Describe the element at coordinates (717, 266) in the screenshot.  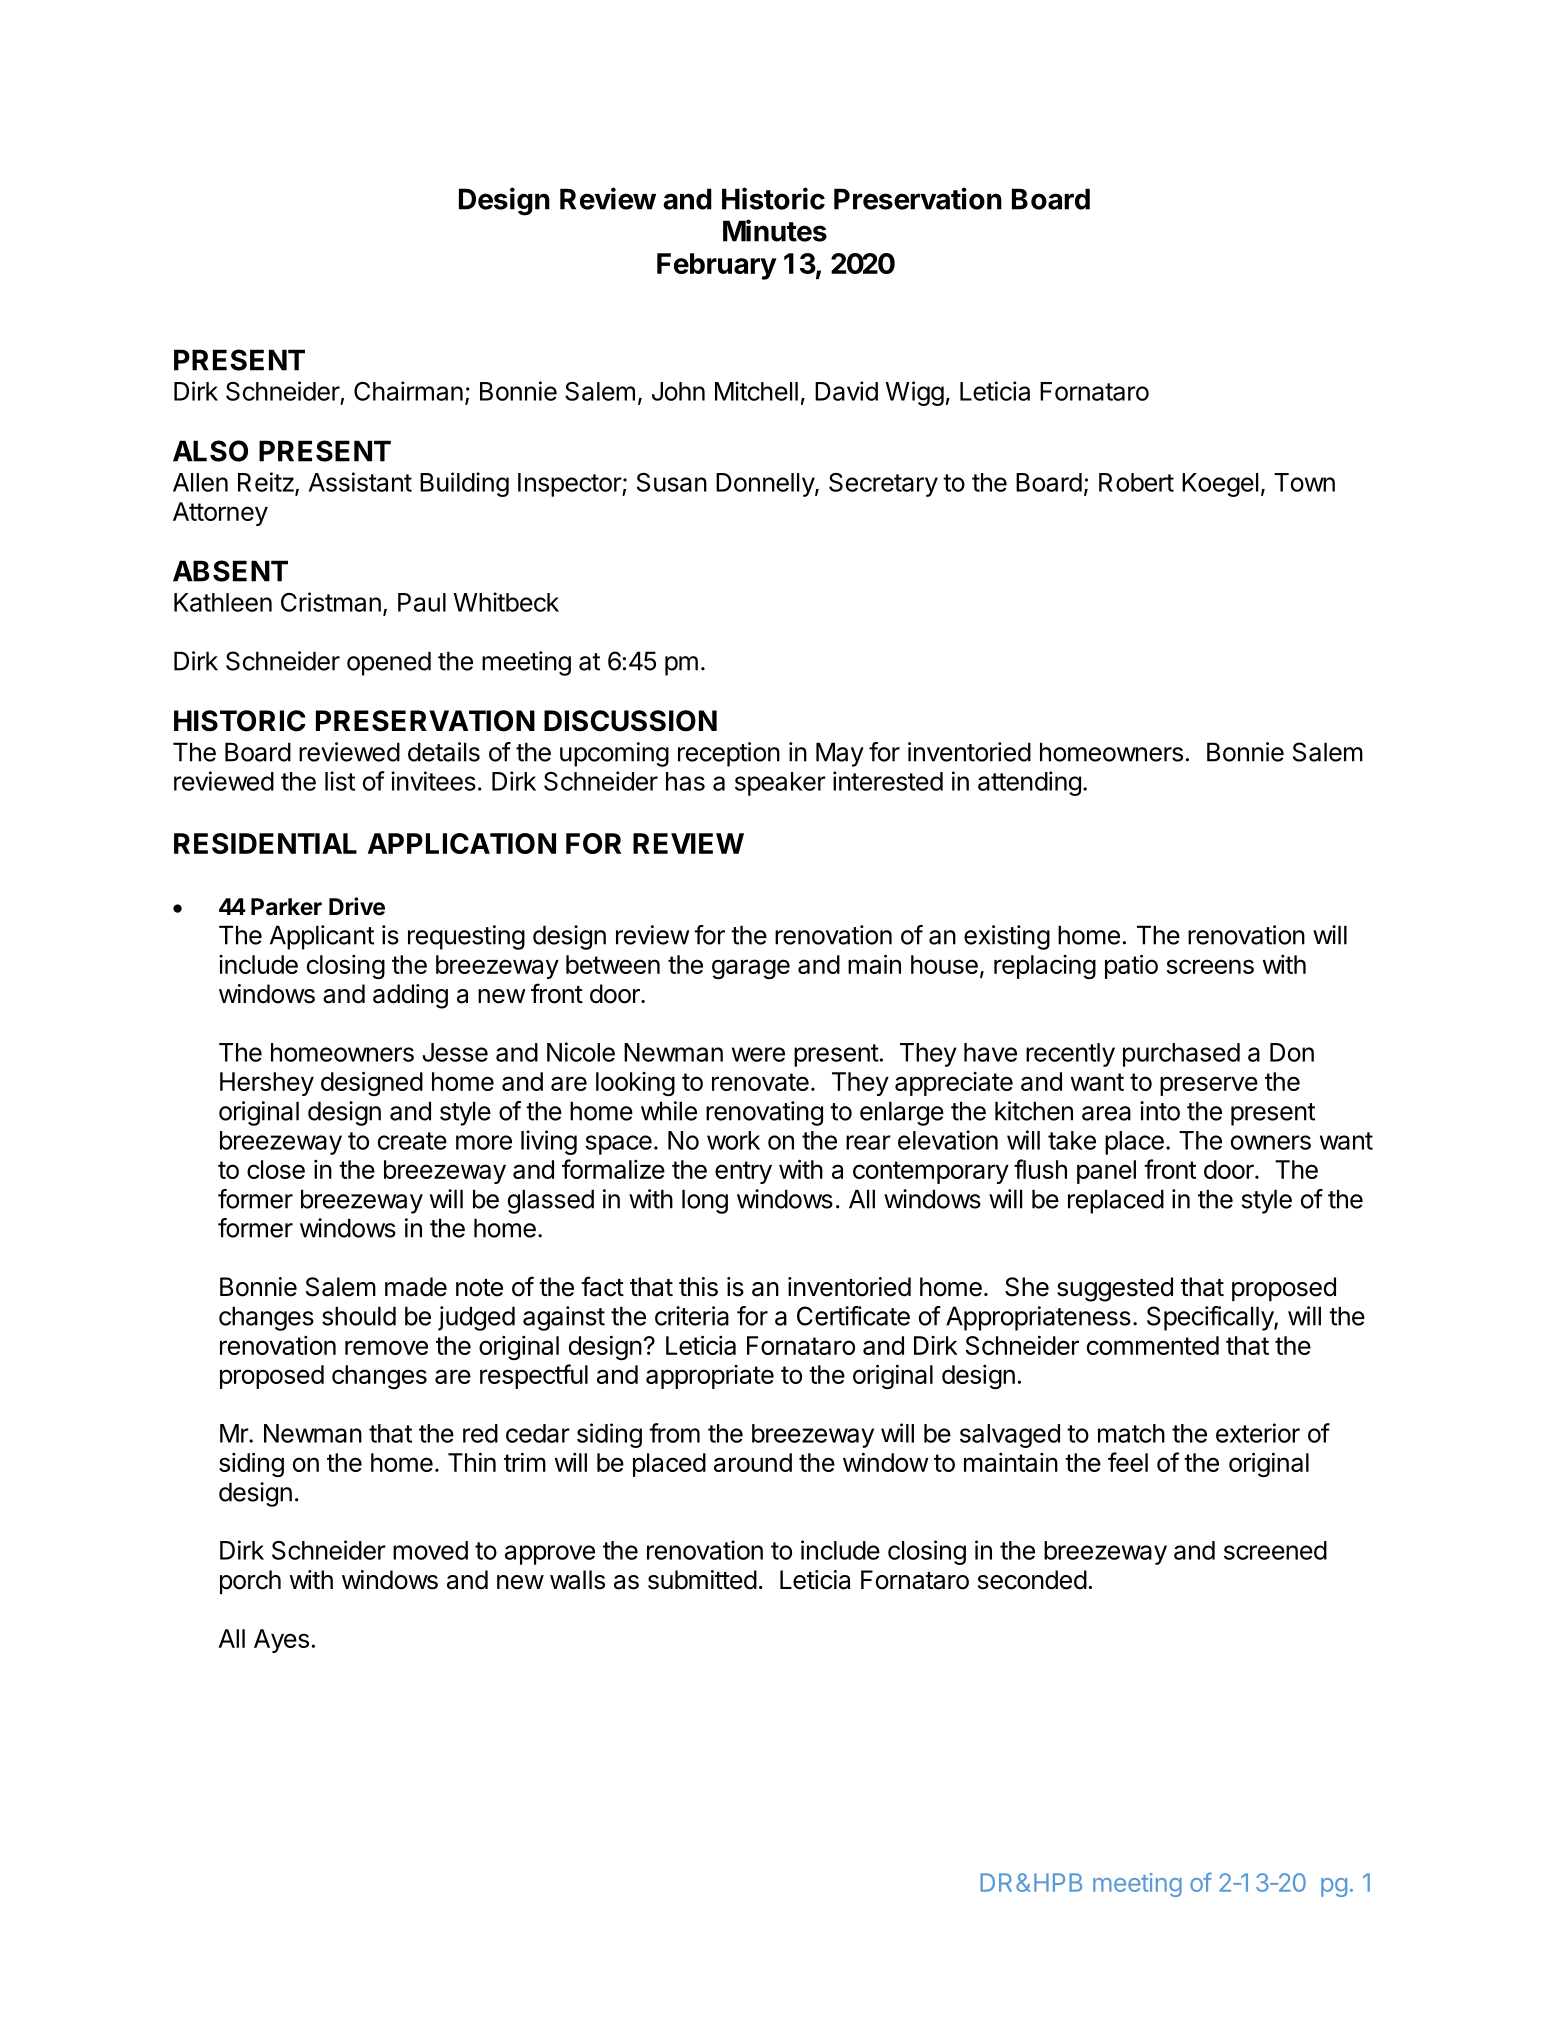
I see `February` at that location.
